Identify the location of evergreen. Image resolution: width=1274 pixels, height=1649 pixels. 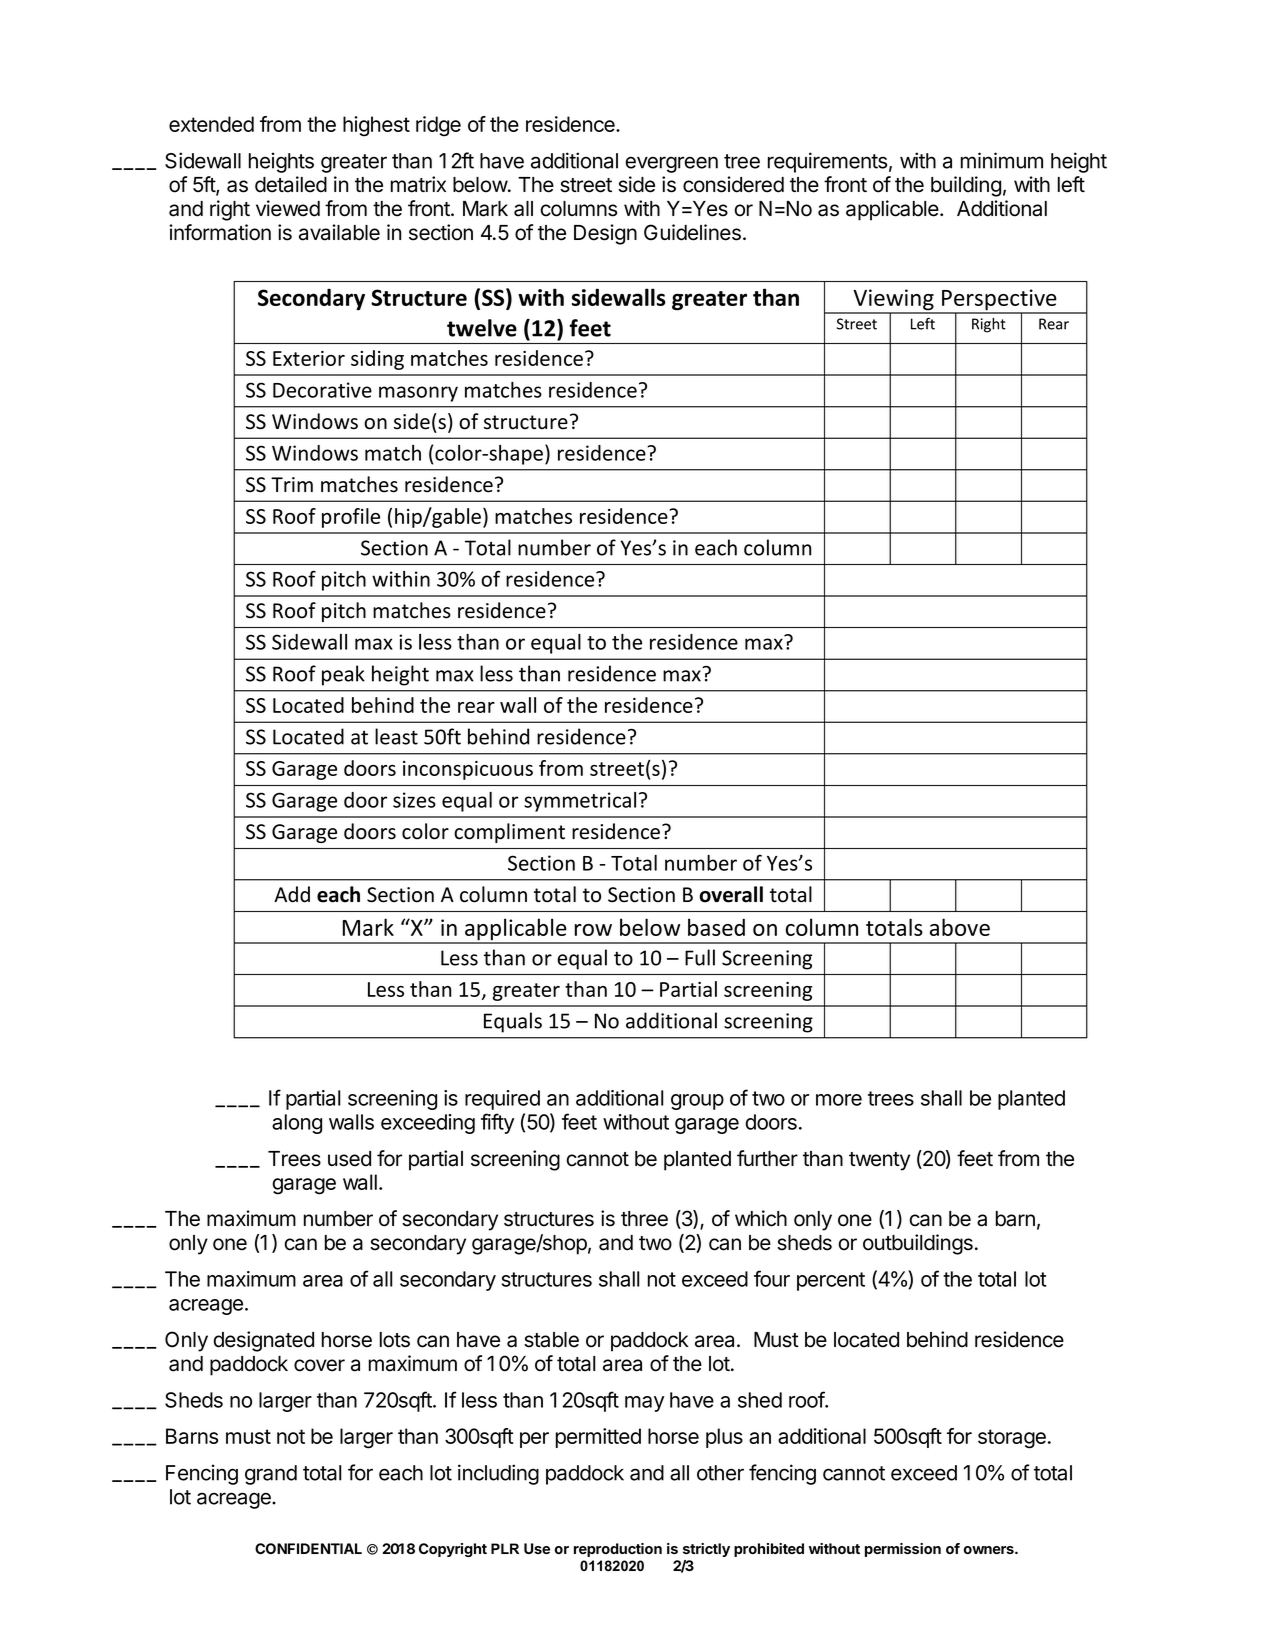
(671, 164).
